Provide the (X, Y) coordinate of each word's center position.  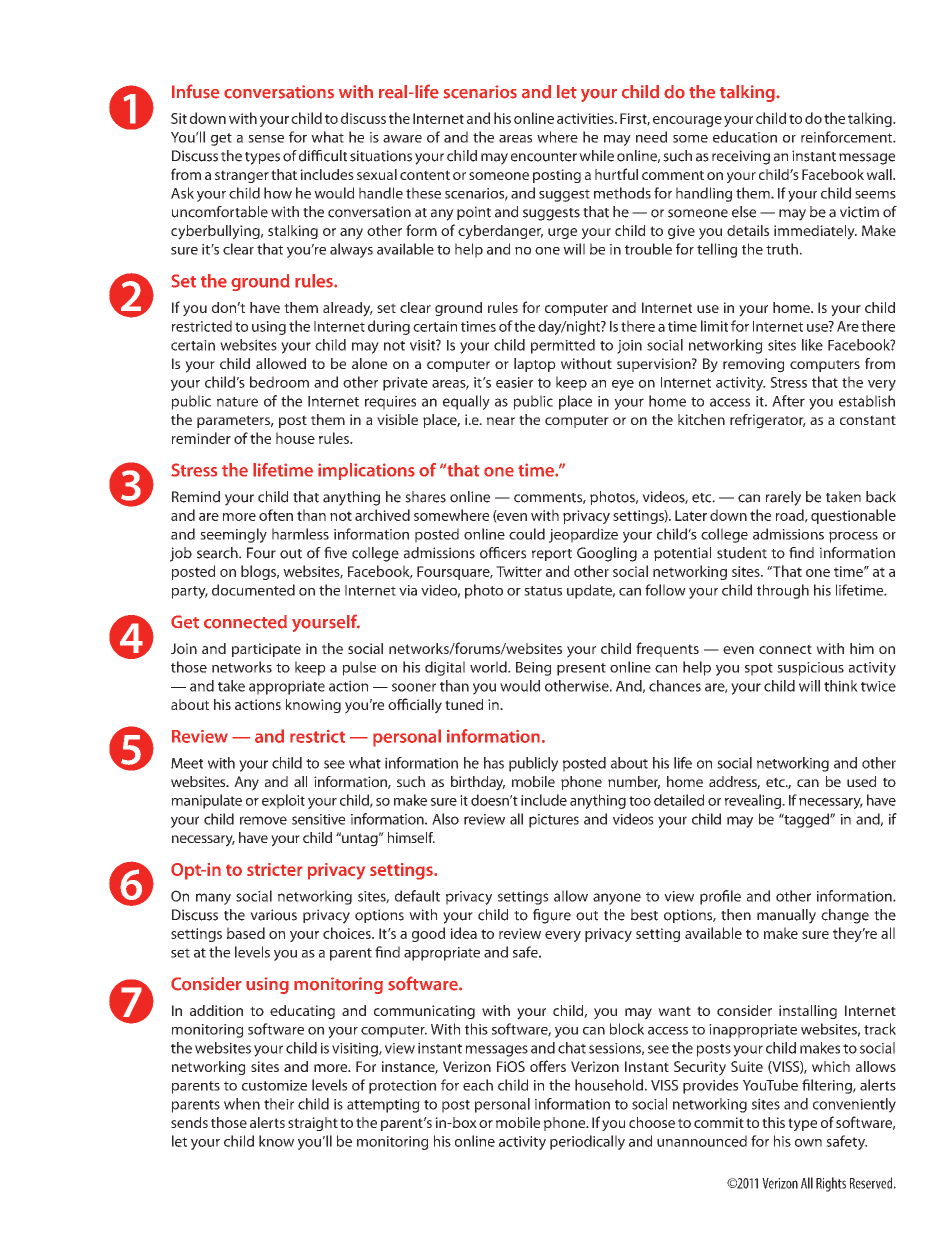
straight (313, 1124)
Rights (831, 1184)
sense (266, 139)
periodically (587, 1142)
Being (533, 669)
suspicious (810, 669)
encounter (544, 157)
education (745, 137)
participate (266, 650)
